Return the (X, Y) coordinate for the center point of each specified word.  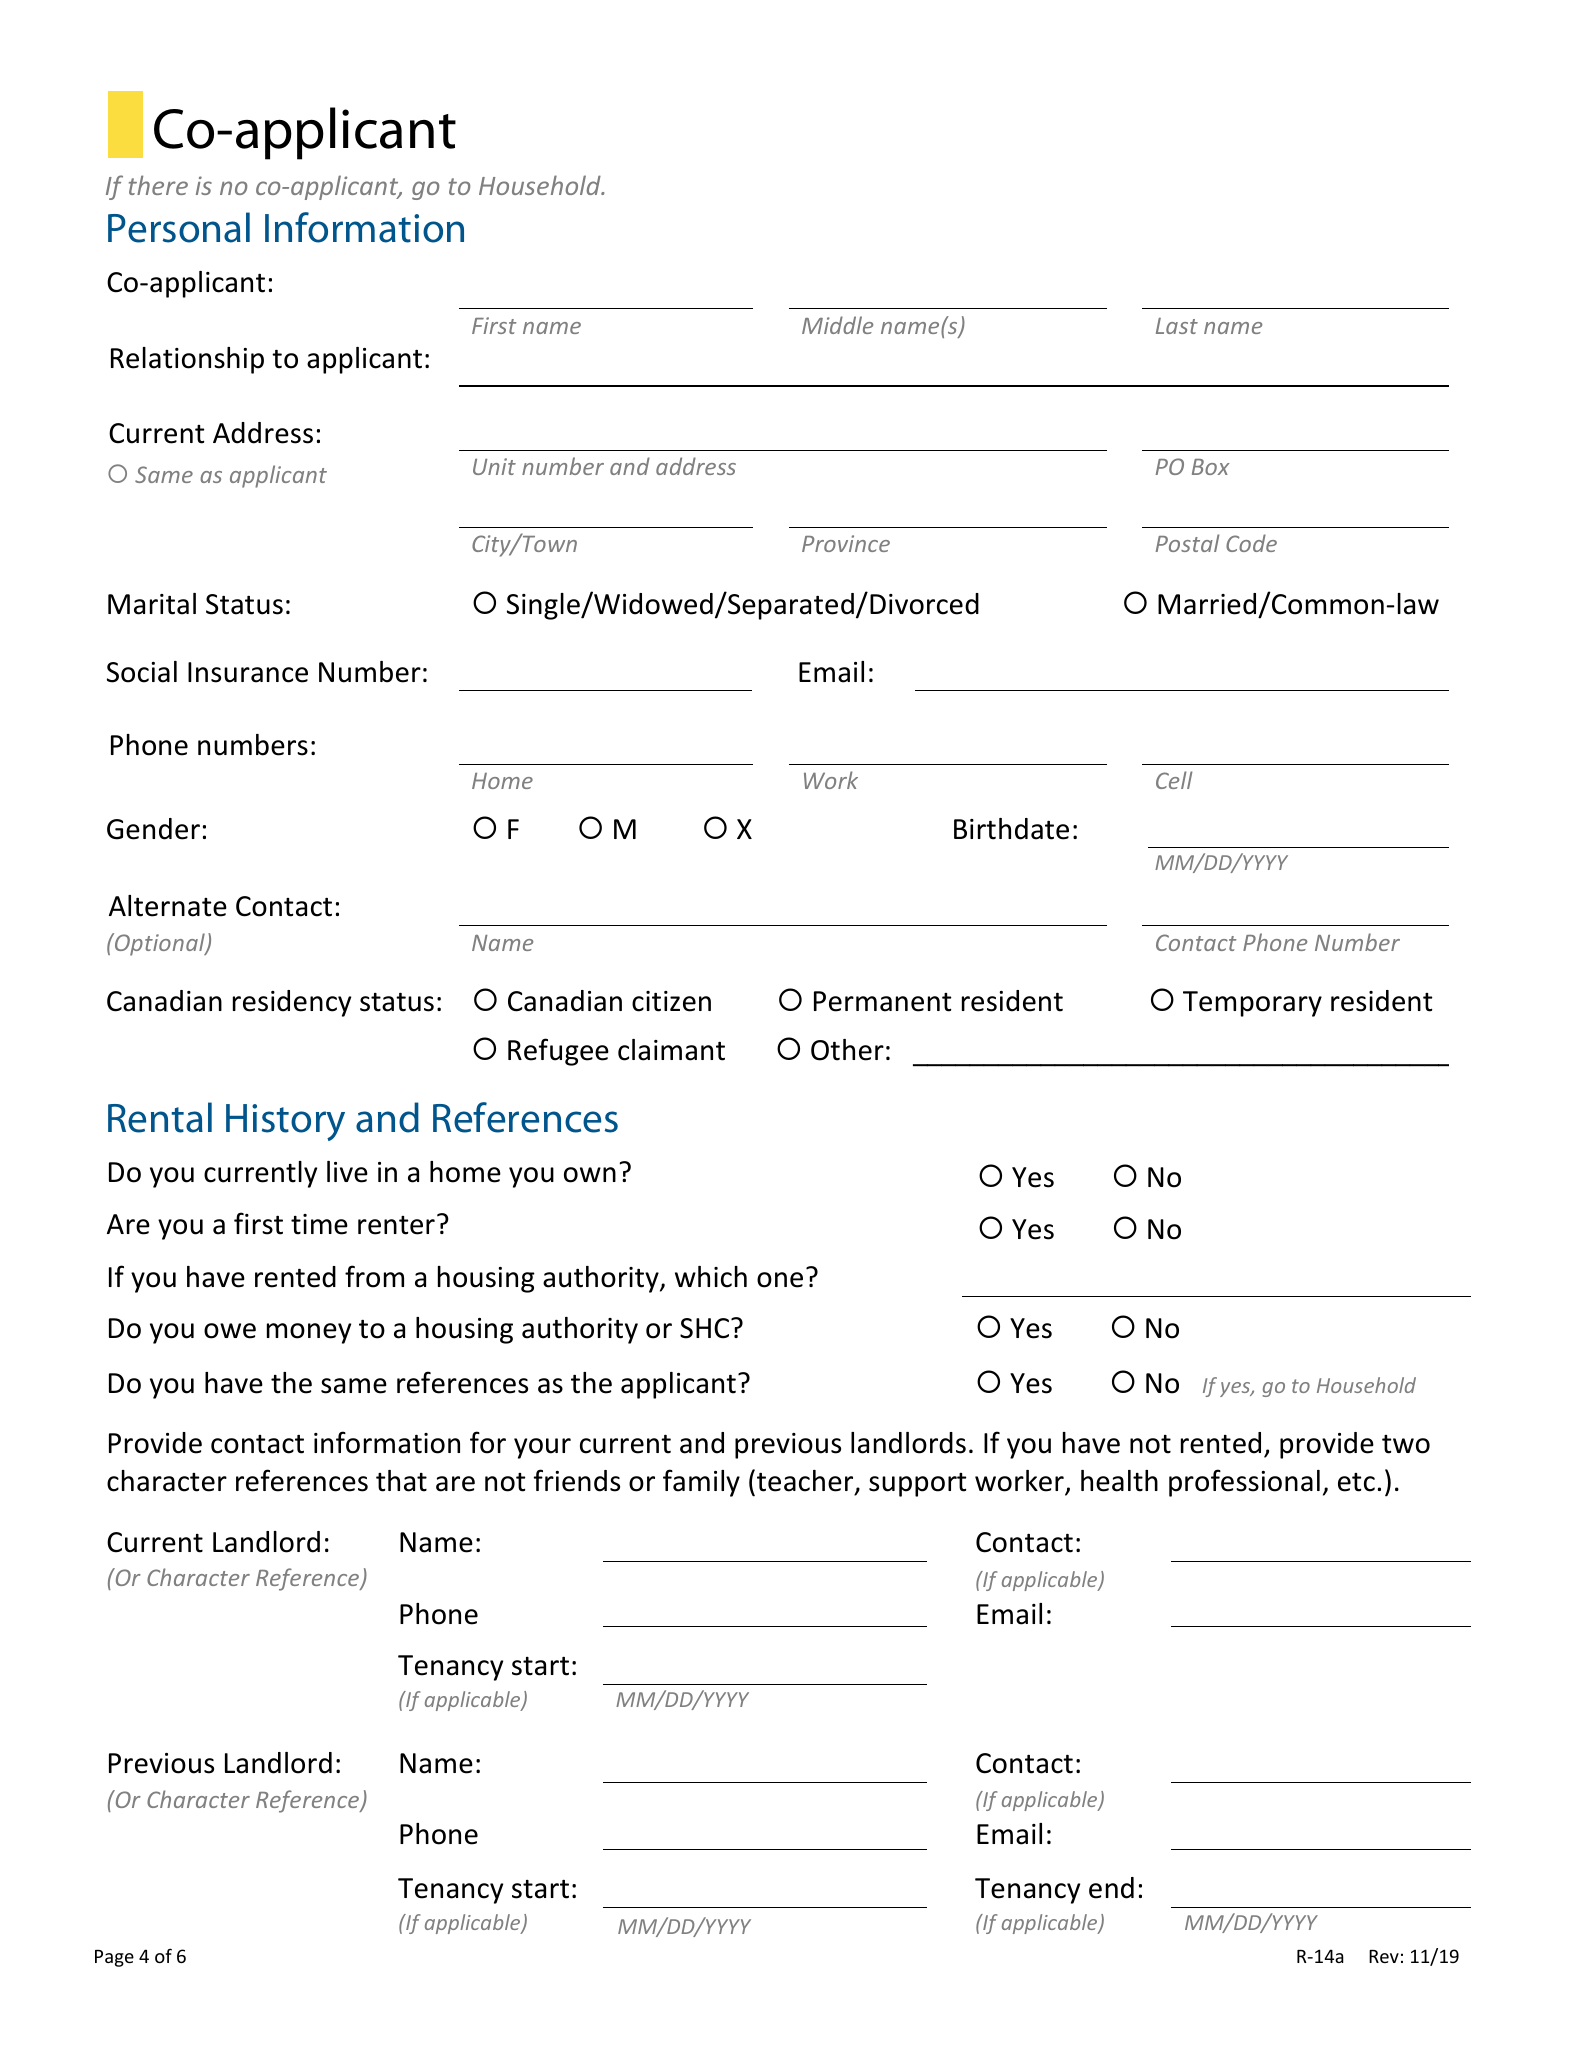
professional (1244, 1483)
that (401, 1481)
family (701, 1483)
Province (846, 543)
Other (847, 1050)
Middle (837, 325)
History (285, 1122)
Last (1177, 326)
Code (1251, 543)
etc (1356, 1482)
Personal (179, 227)
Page (114, 1958)
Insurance (248, 672)
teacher (806, 1482)
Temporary (1252, 1004)
